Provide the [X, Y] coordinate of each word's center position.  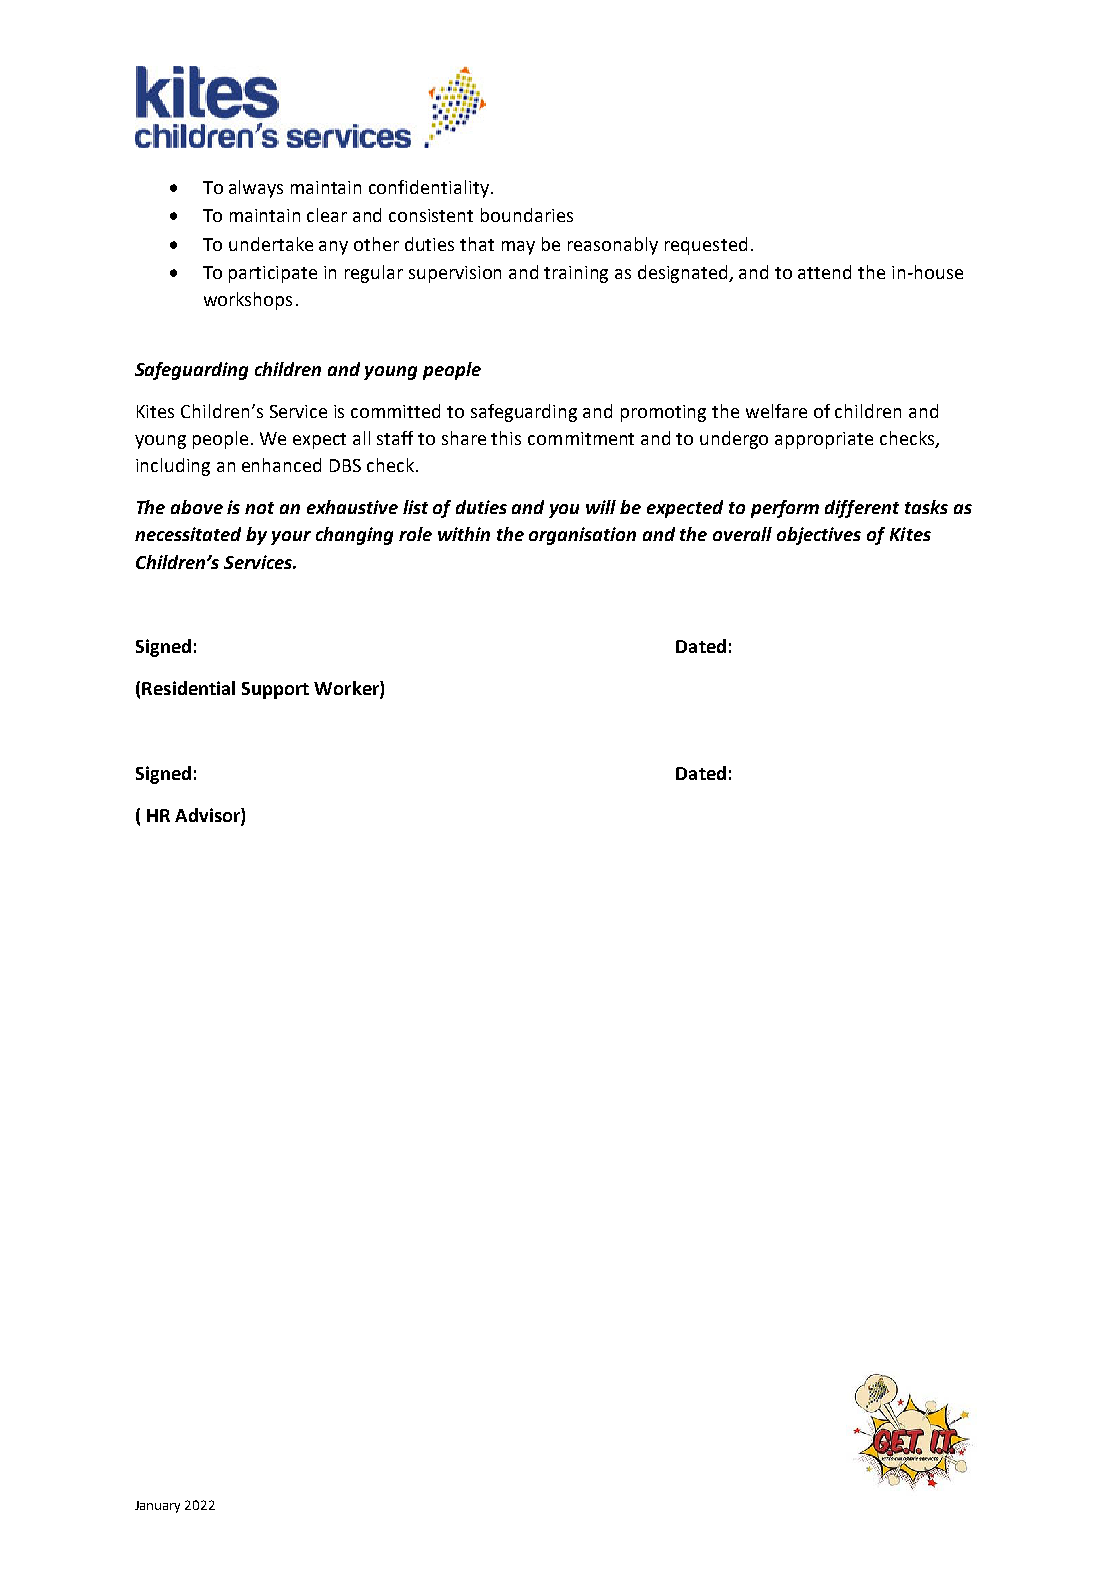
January [157, 1507]
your [291, 538]
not [259, 508]
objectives [819, 536]
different [862, 509]
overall [742, 534]
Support [275, 690]
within [464, 534]
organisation [582, 536]
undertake [271, 244]
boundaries [527, 215]
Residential [188, 688]
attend [824, 272]
